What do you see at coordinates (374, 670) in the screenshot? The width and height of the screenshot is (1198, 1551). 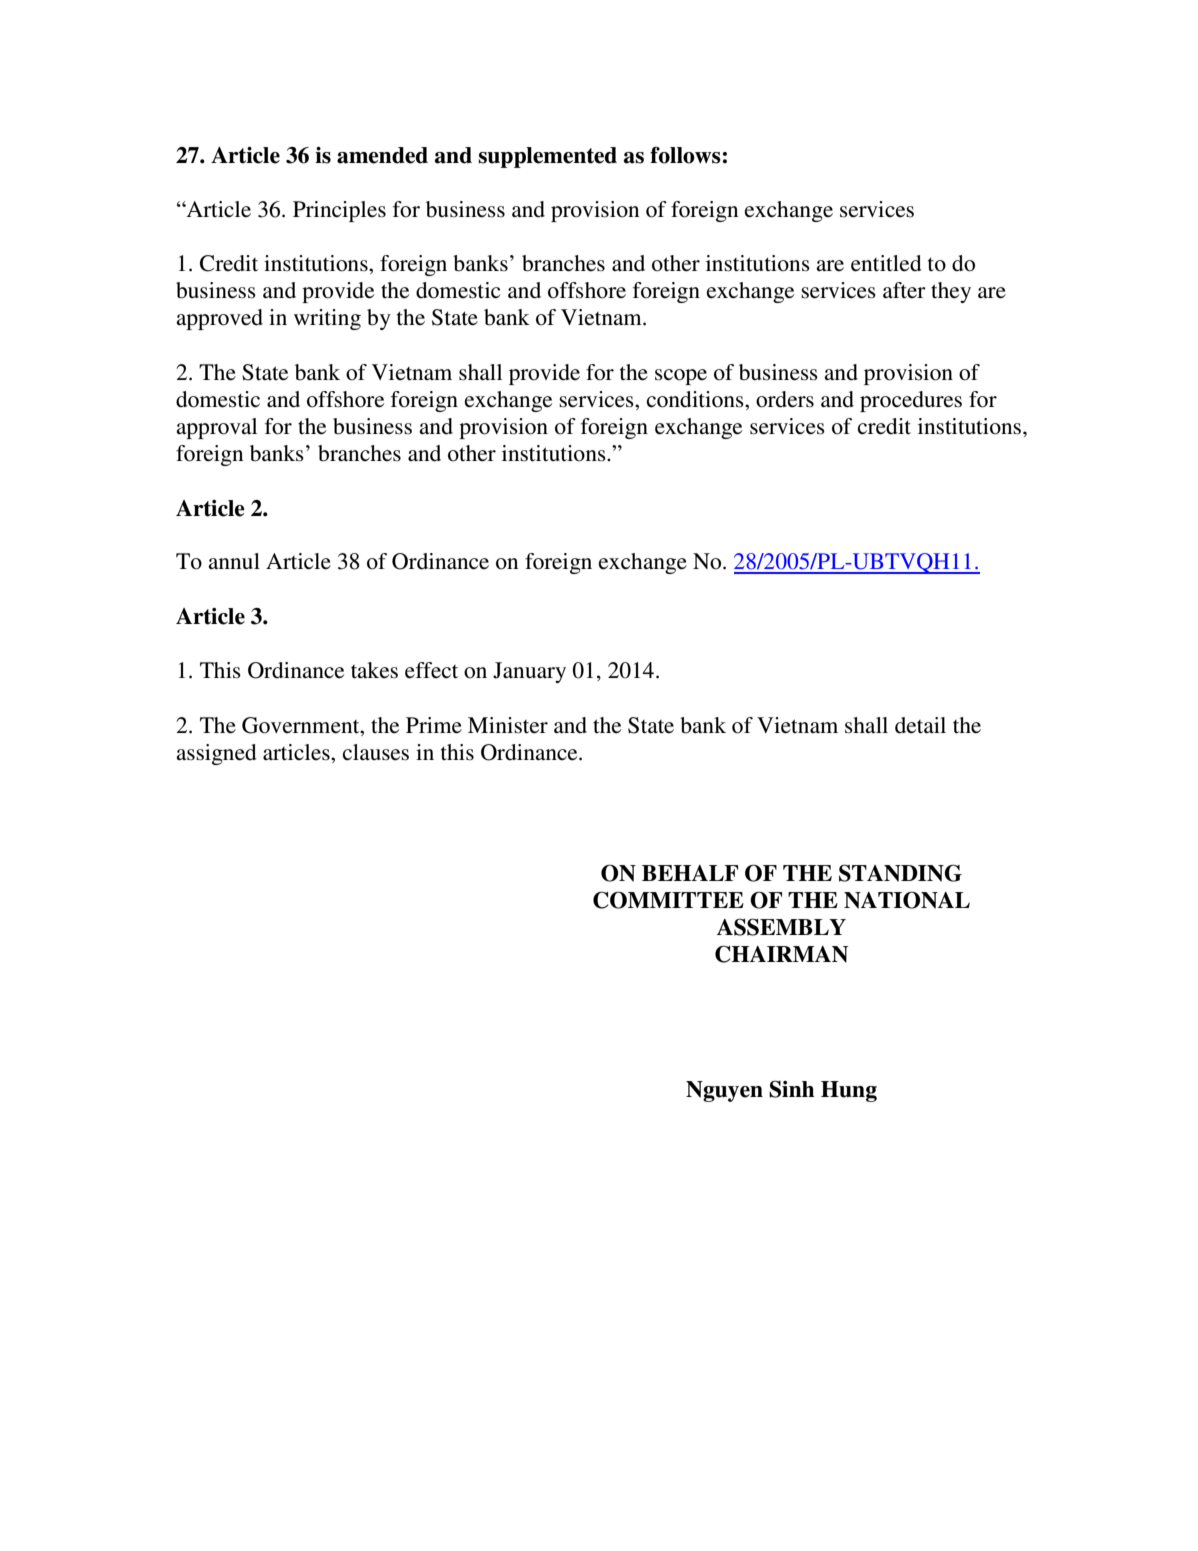 I see `takes` at bounding box center [374, 670].
